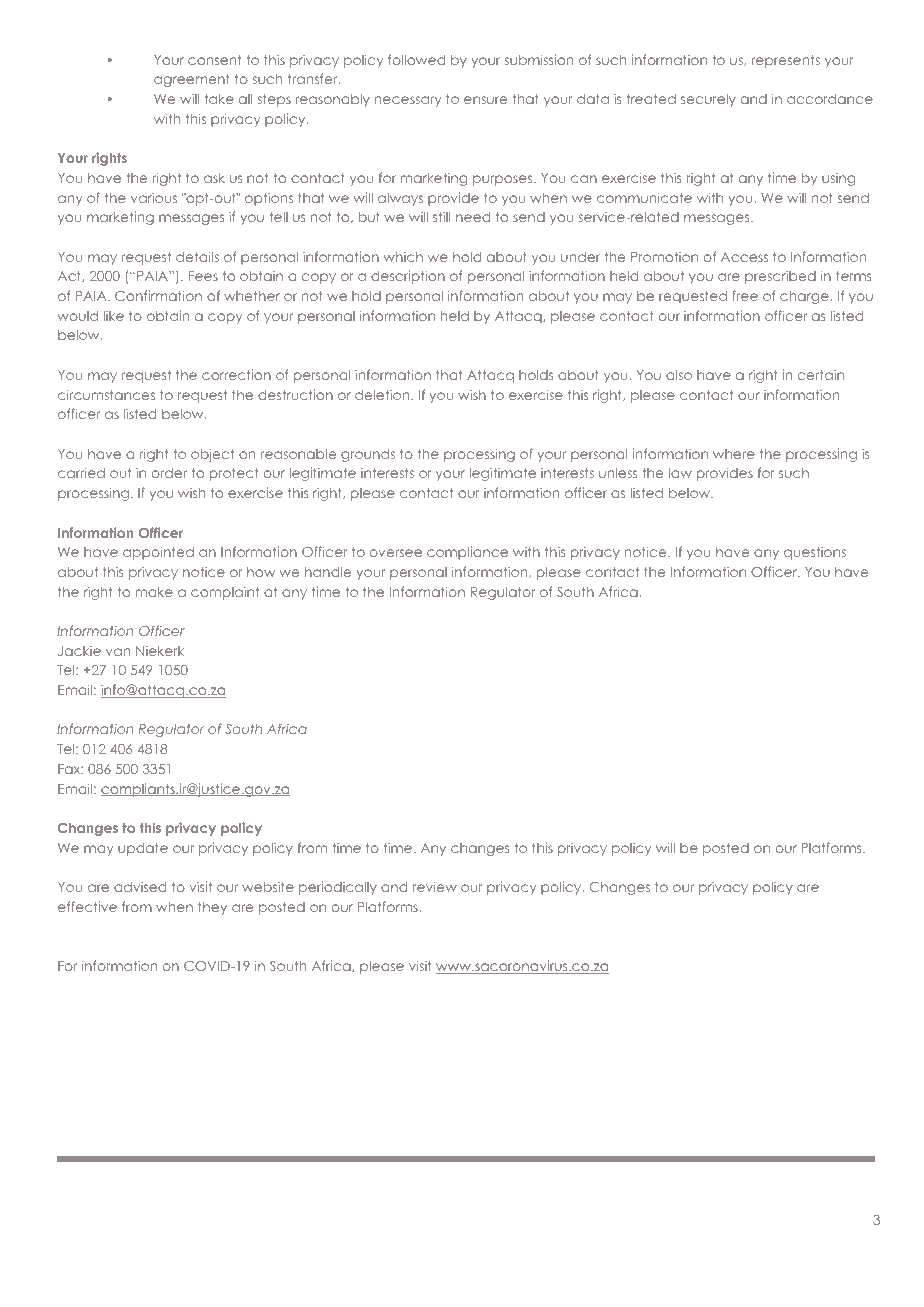 The width and height of the screenshot is (924, 1307). I want to click on order, so click(169, 473).
